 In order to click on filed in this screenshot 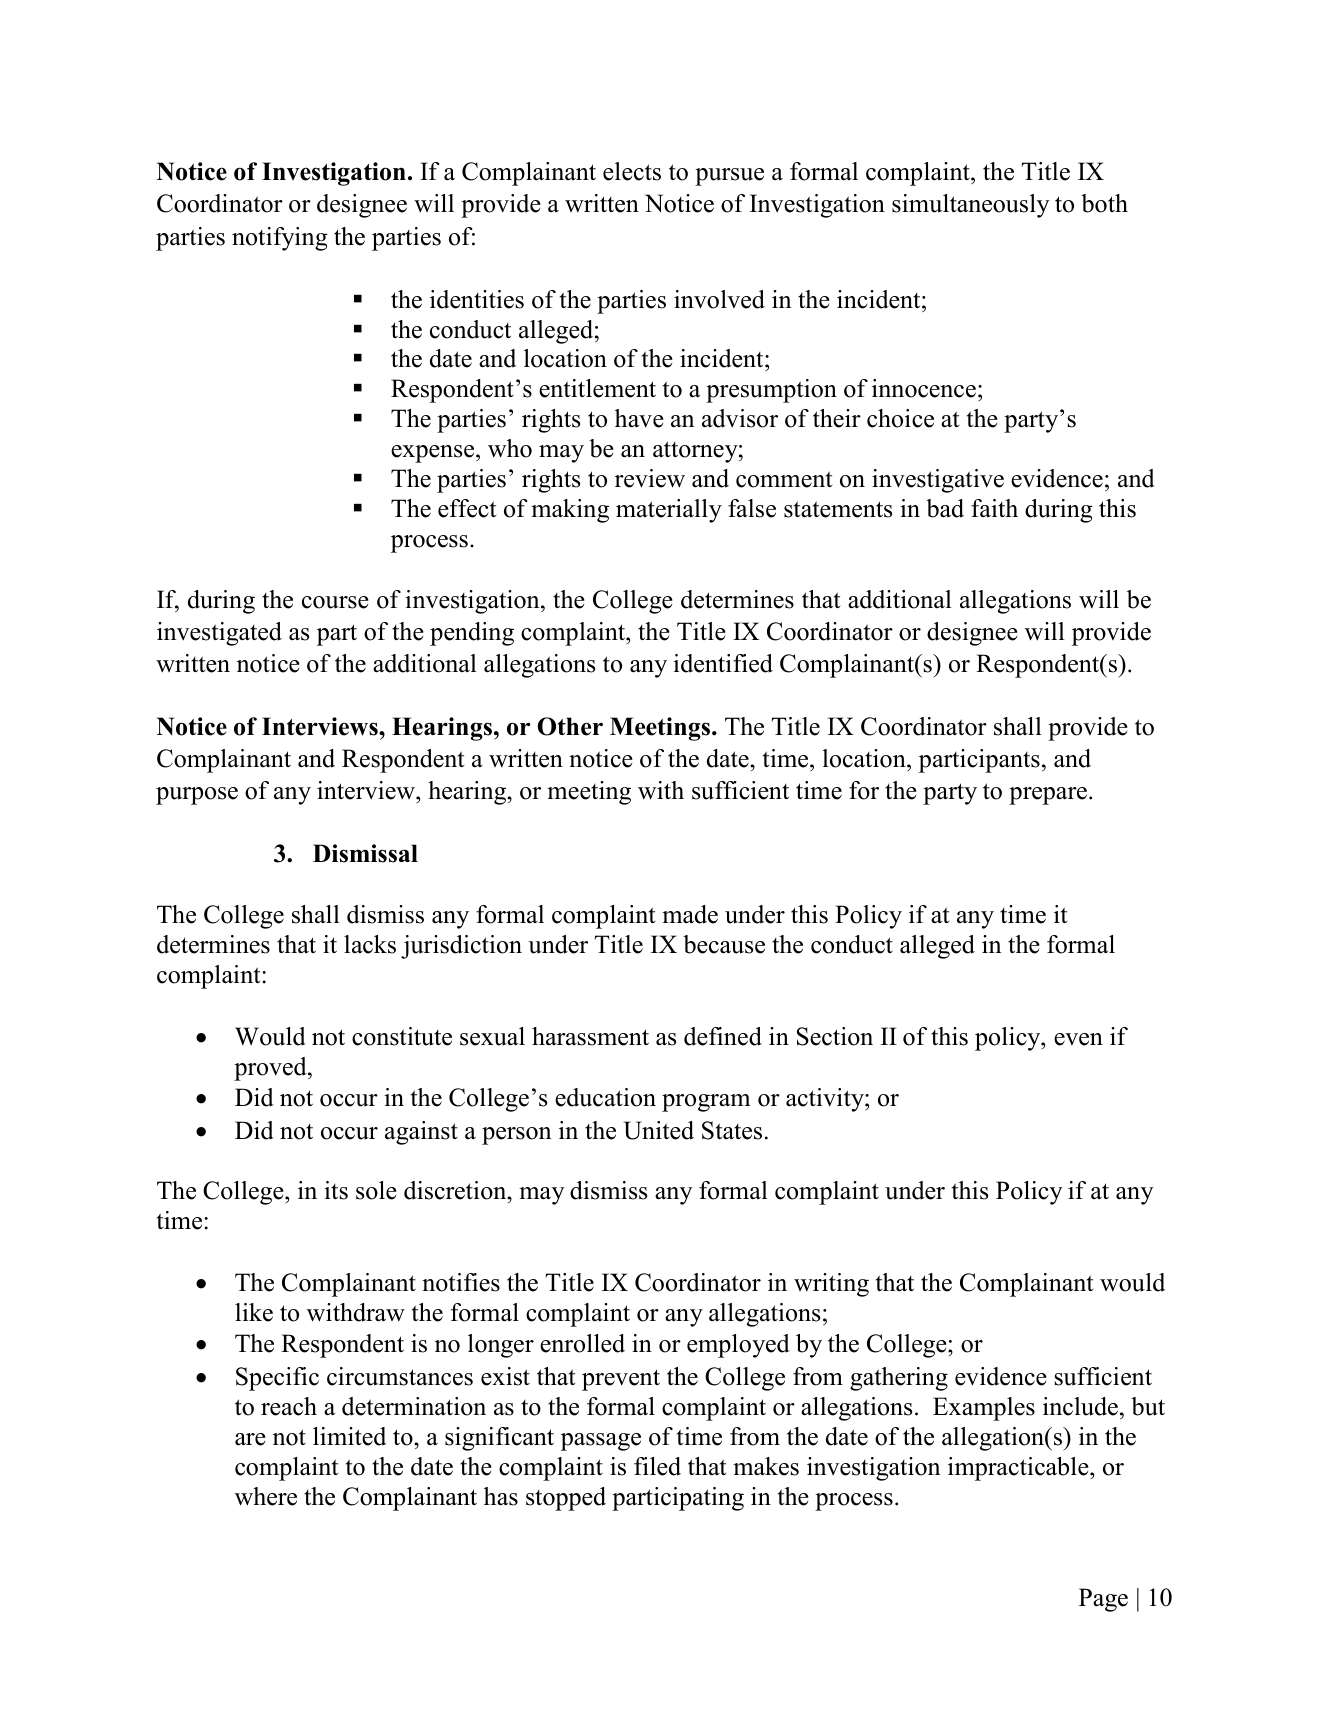, I will do `click(657, 1466)`.
